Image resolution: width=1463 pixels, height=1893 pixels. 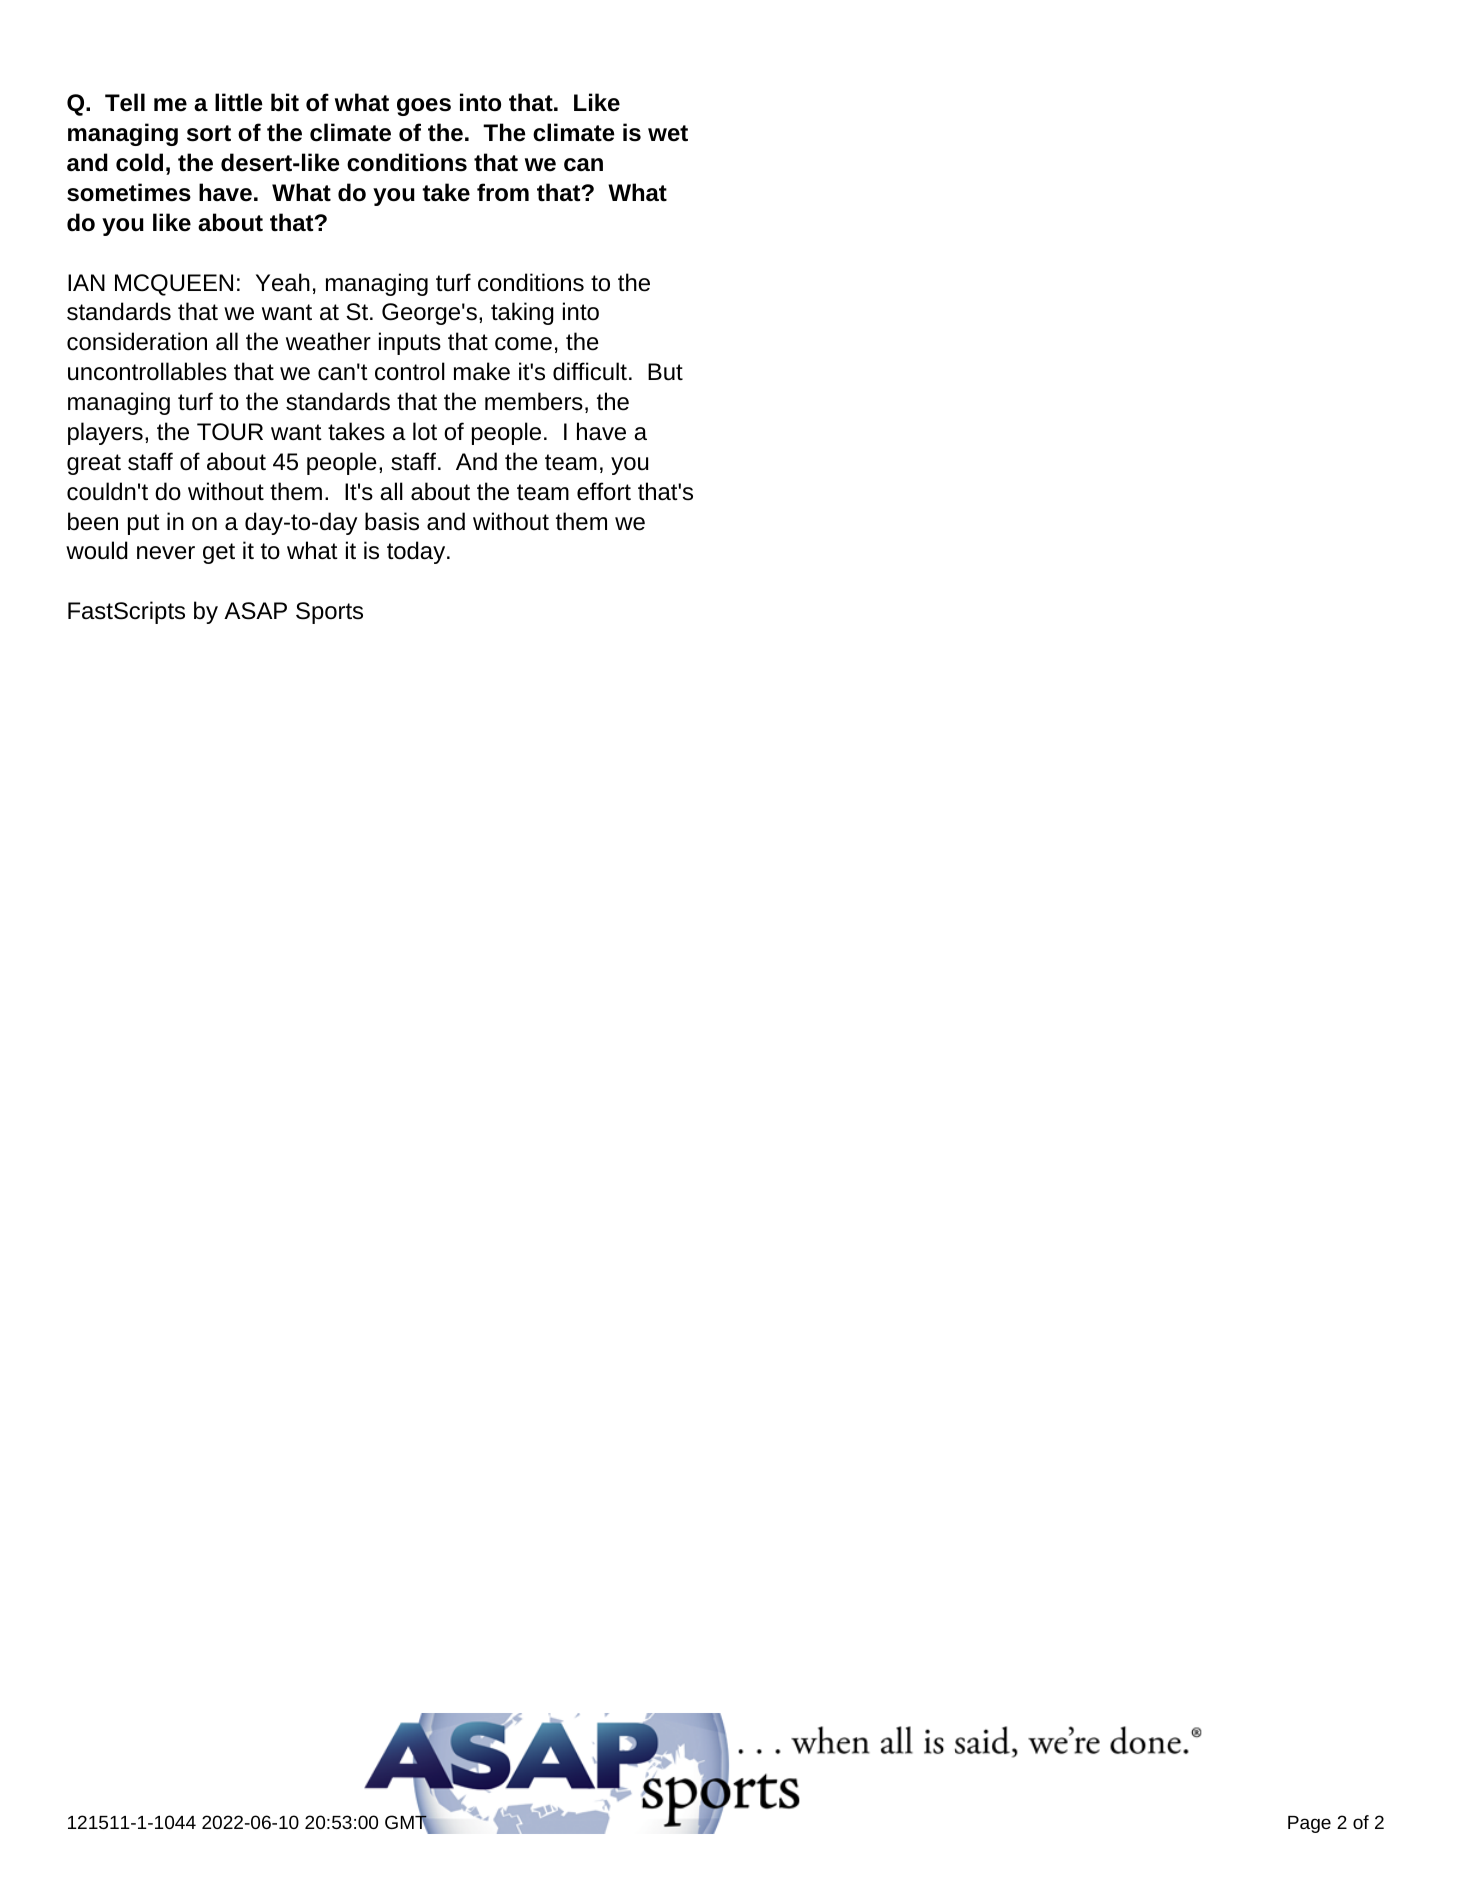 I want to click on effort, so click(x=604, y=491).
